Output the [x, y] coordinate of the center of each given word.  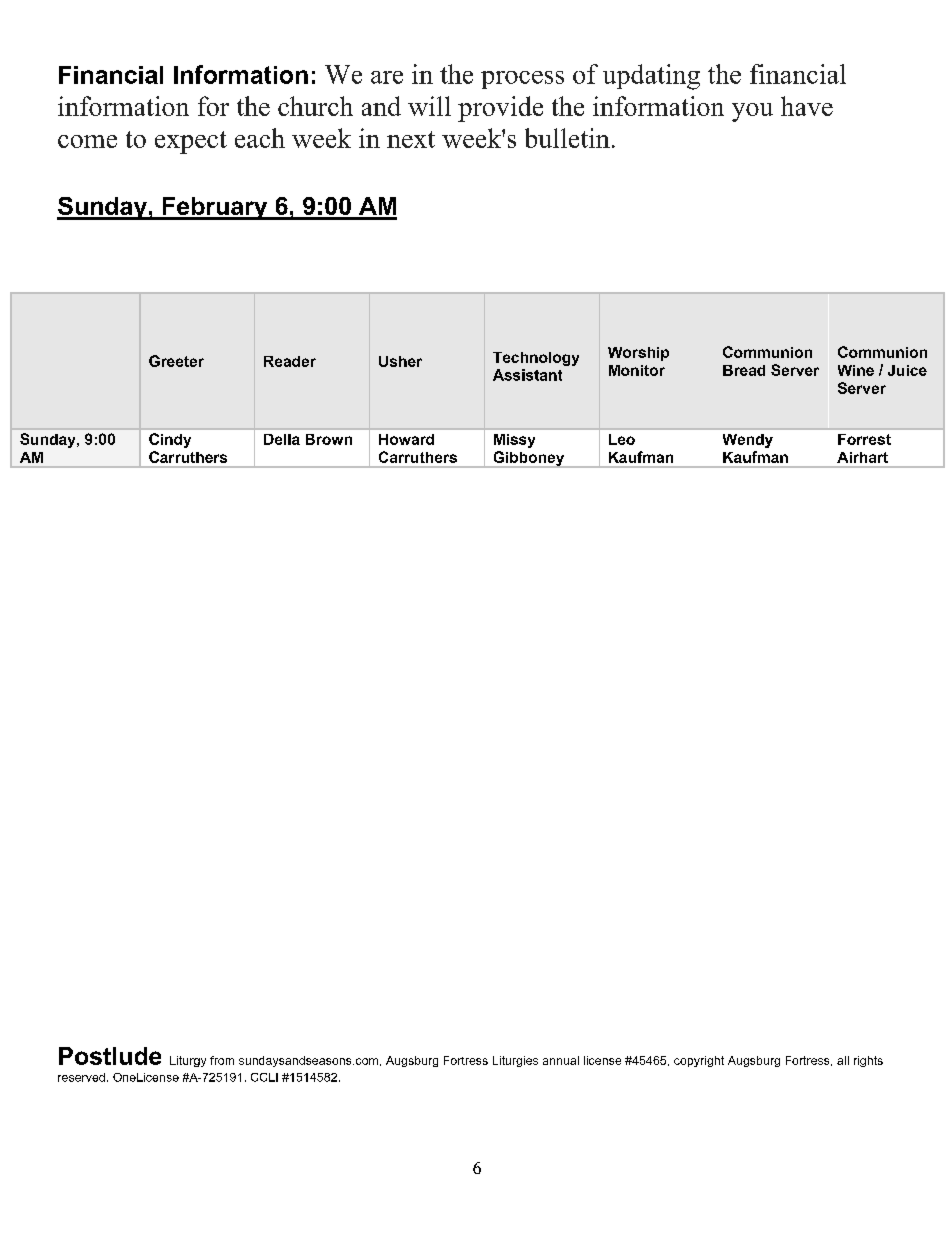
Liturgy [188, 1061]
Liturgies [515, 1061]
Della [282, 439]
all [843, 1060]
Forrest [864, 439]
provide [500, 109]
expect [191, 142]
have [807, 106]
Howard [406, 439]
